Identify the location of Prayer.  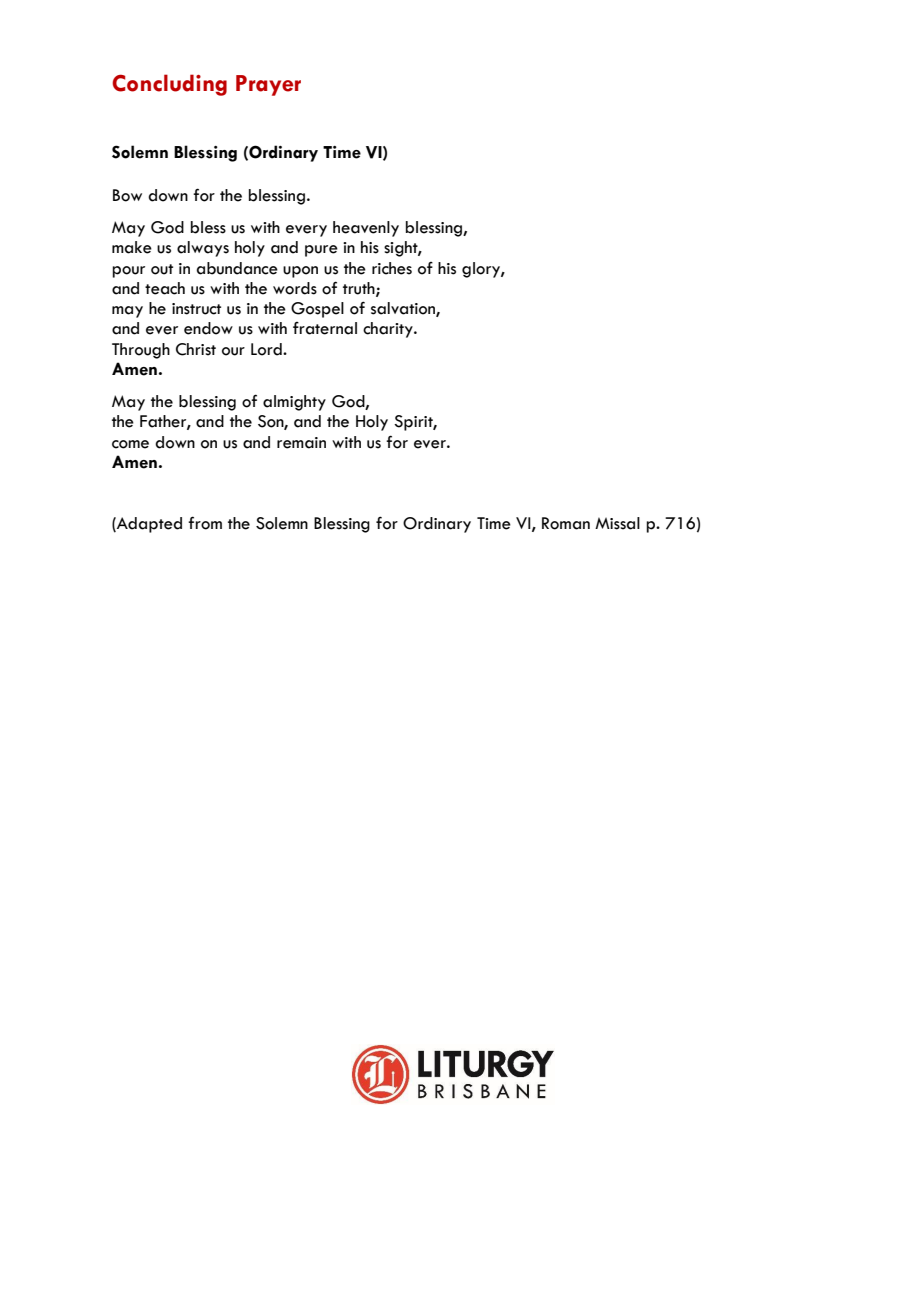
(268, 85).
